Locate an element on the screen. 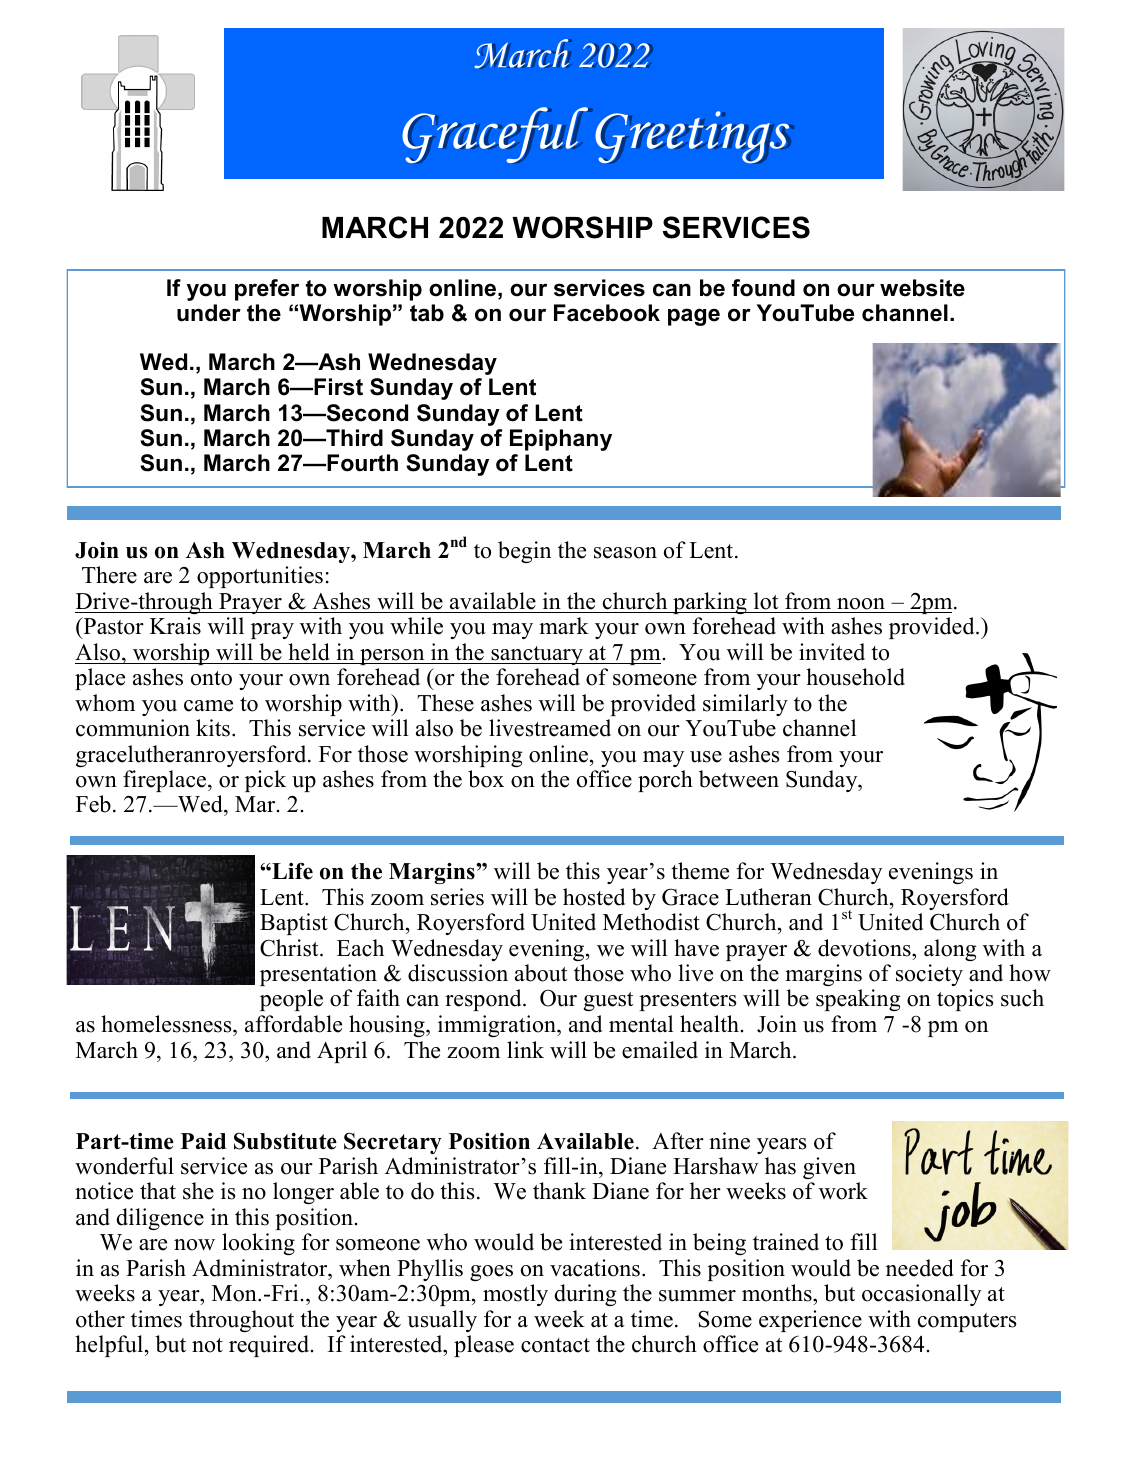 This screenshot has height=1465, width=1132. required is located at coordinates (270, 1346).
